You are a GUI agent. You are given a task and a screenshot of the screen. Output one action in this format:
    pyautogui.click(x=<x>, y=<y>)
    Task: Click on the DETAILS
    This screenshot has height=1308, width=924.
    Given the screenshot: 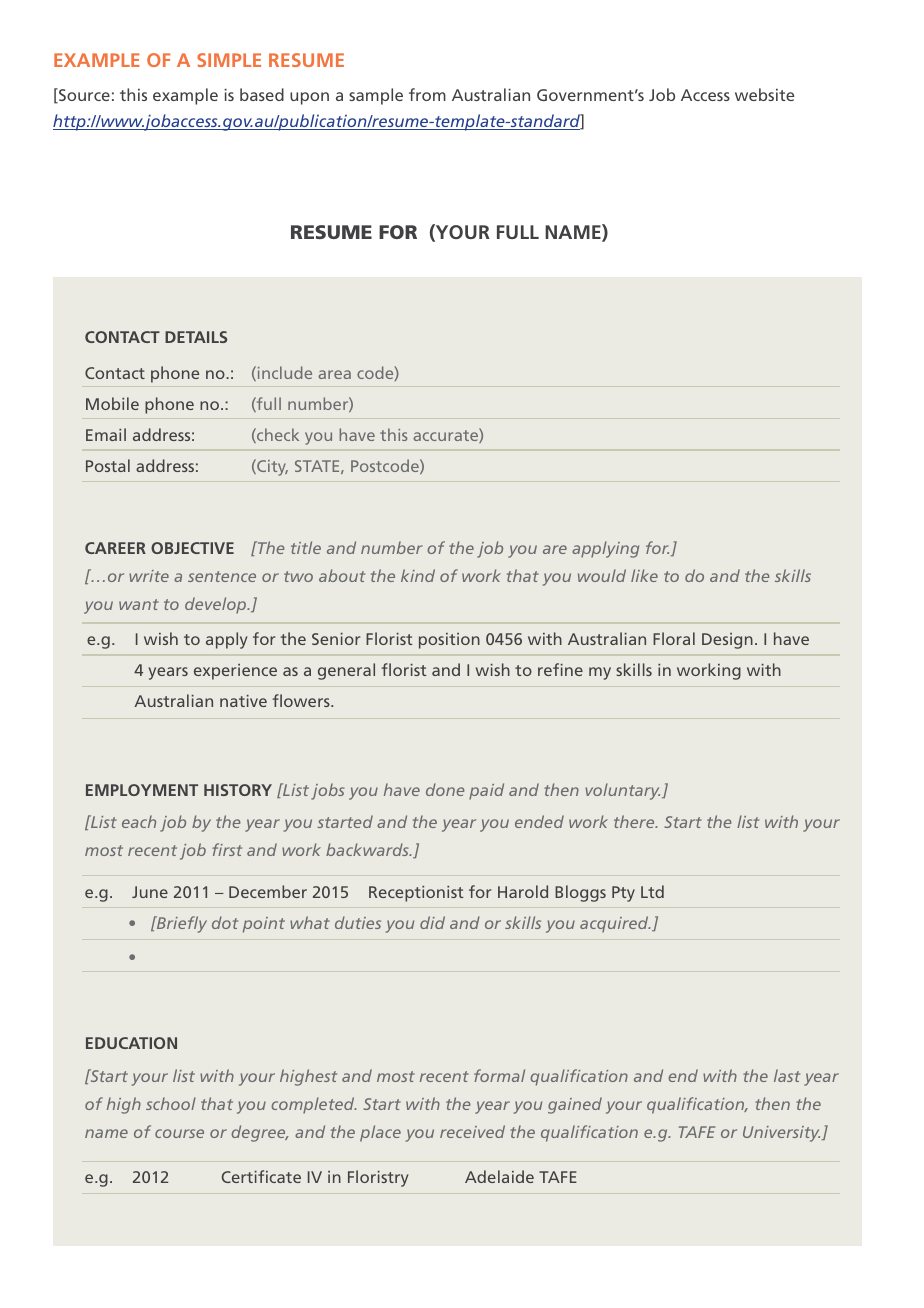 What is the action you would take?
    pyautogui.click(x=196, y=337)
